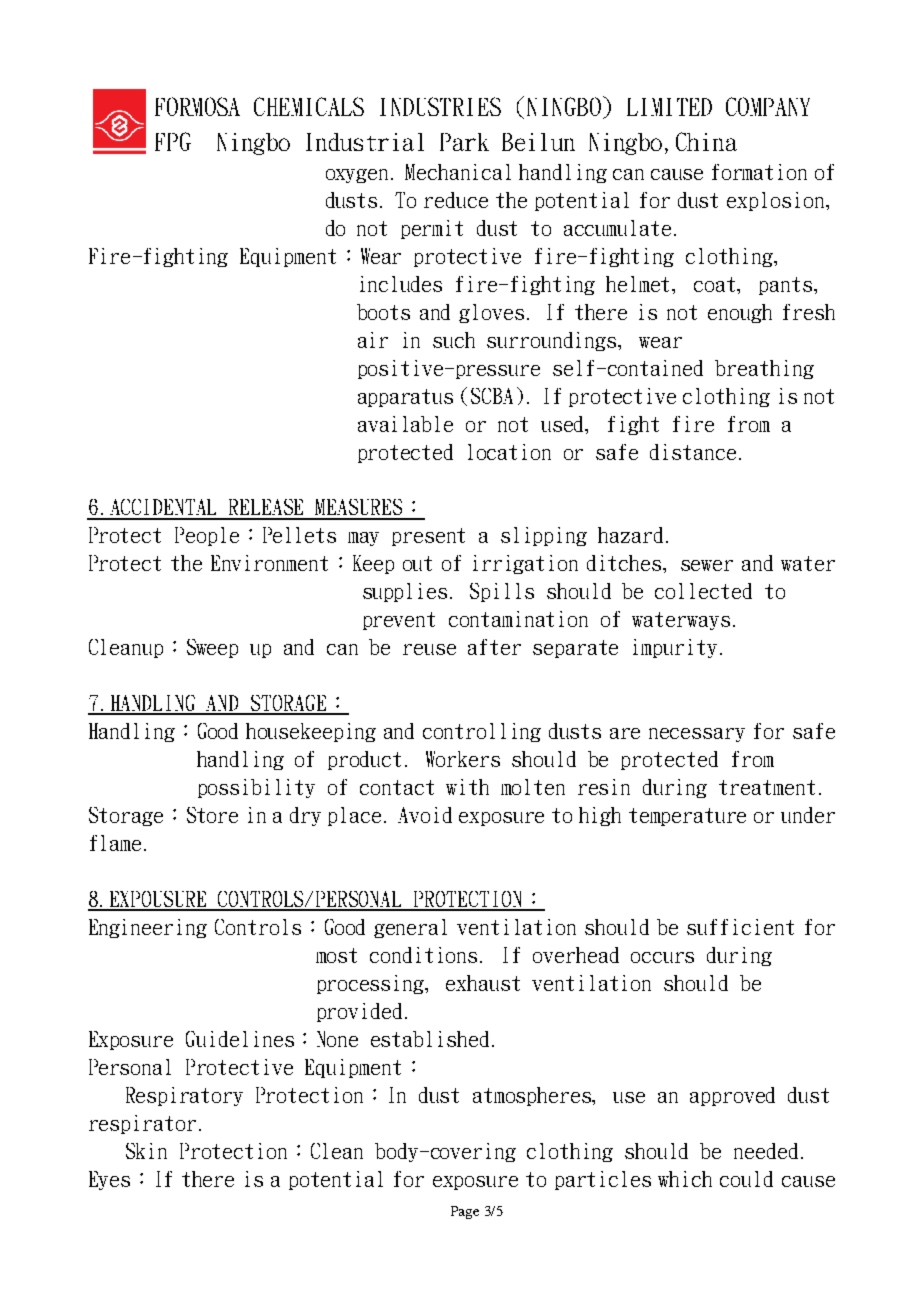  What do you see at coordinates (465, 1212) in the screenshot?
I see `Page` at bounding box center [465, 1212].
